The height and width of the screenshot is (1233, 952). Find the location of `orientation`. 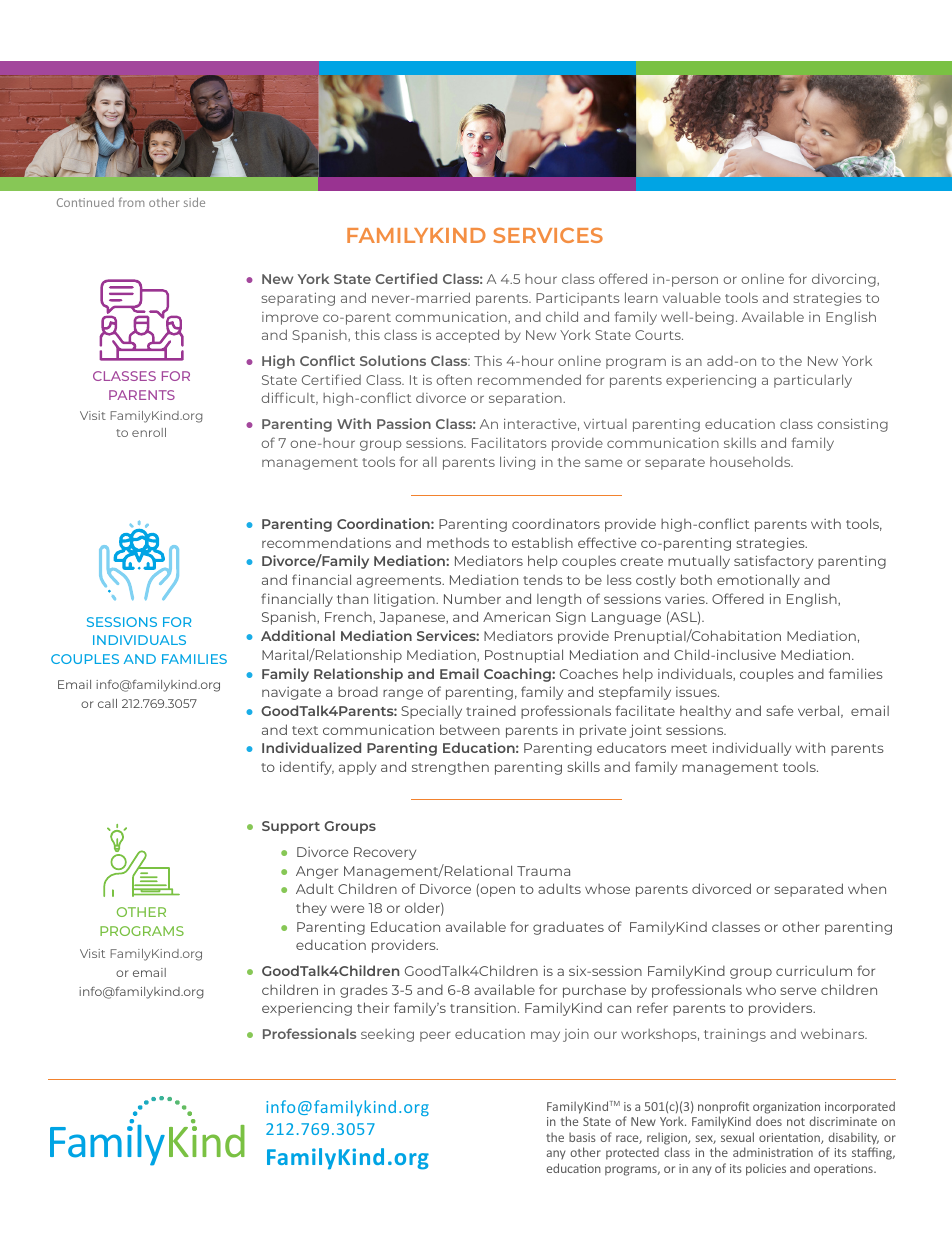

orientation is located at coordinates (790, 1138).
